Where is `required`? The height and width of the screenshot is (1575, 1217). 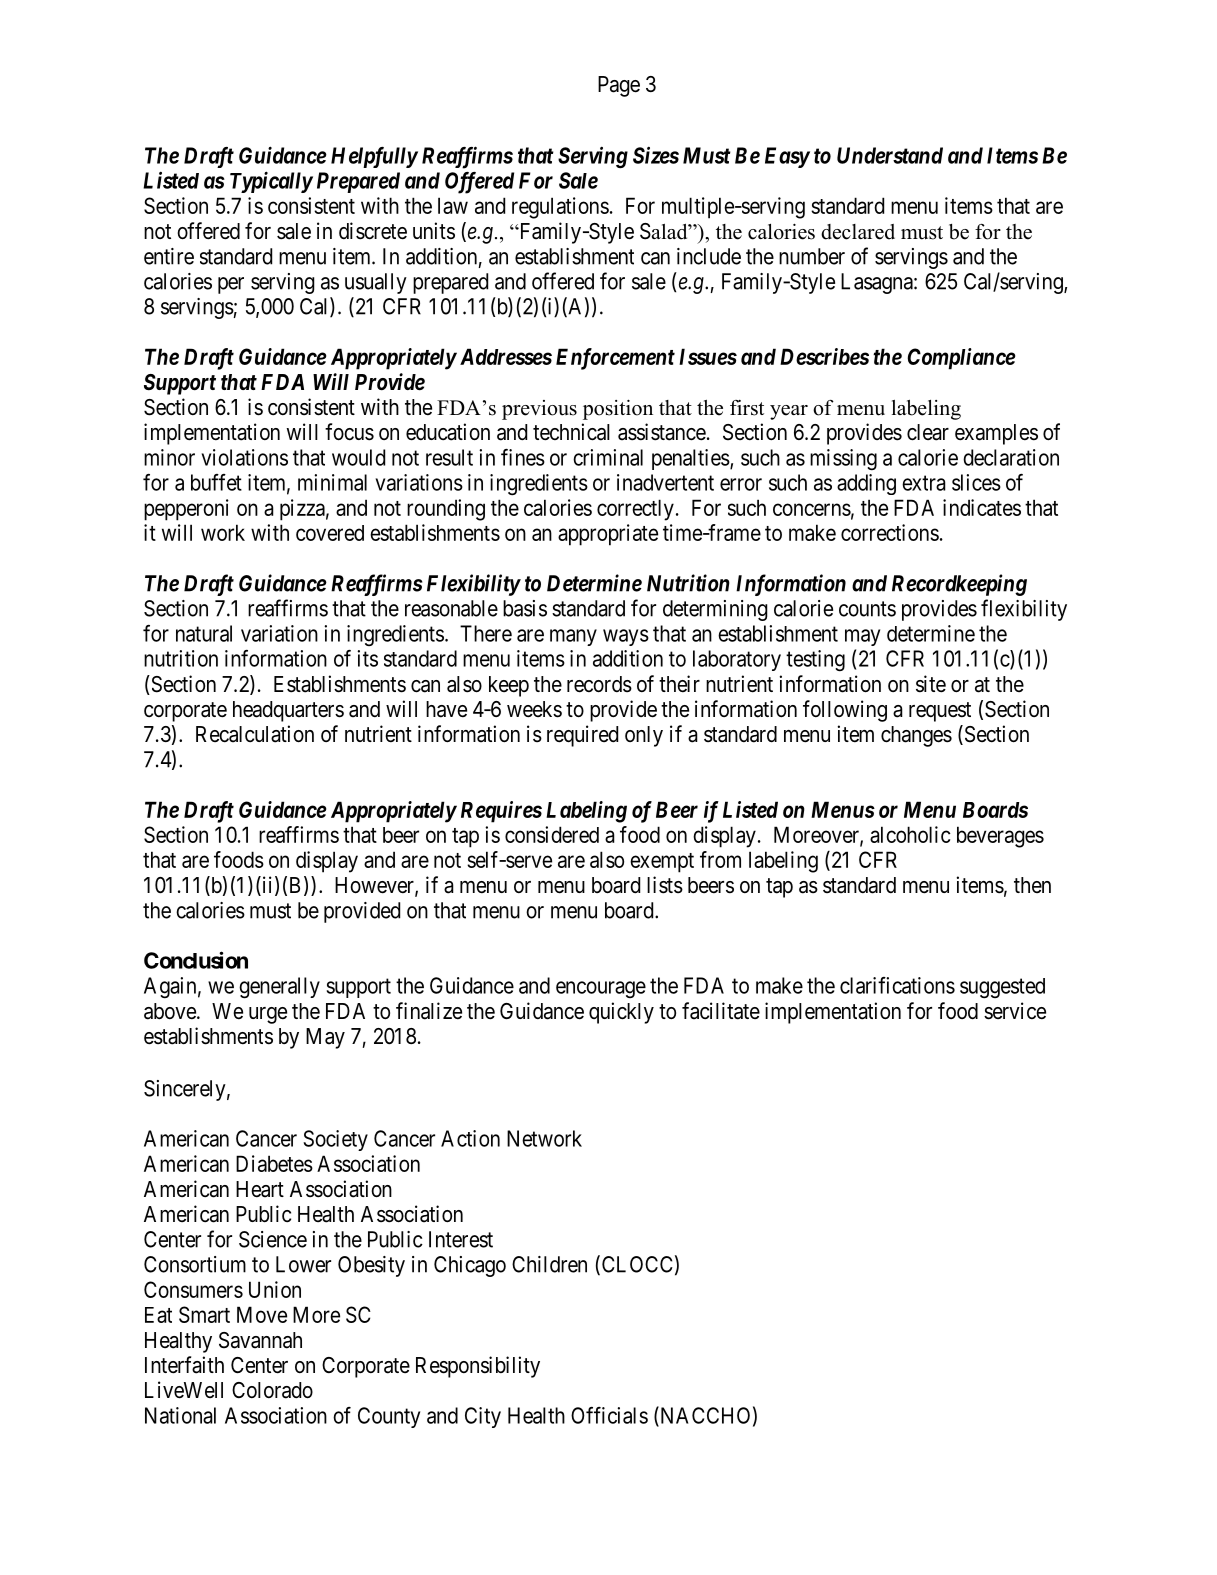
required is located at coordinates (582, 736).
